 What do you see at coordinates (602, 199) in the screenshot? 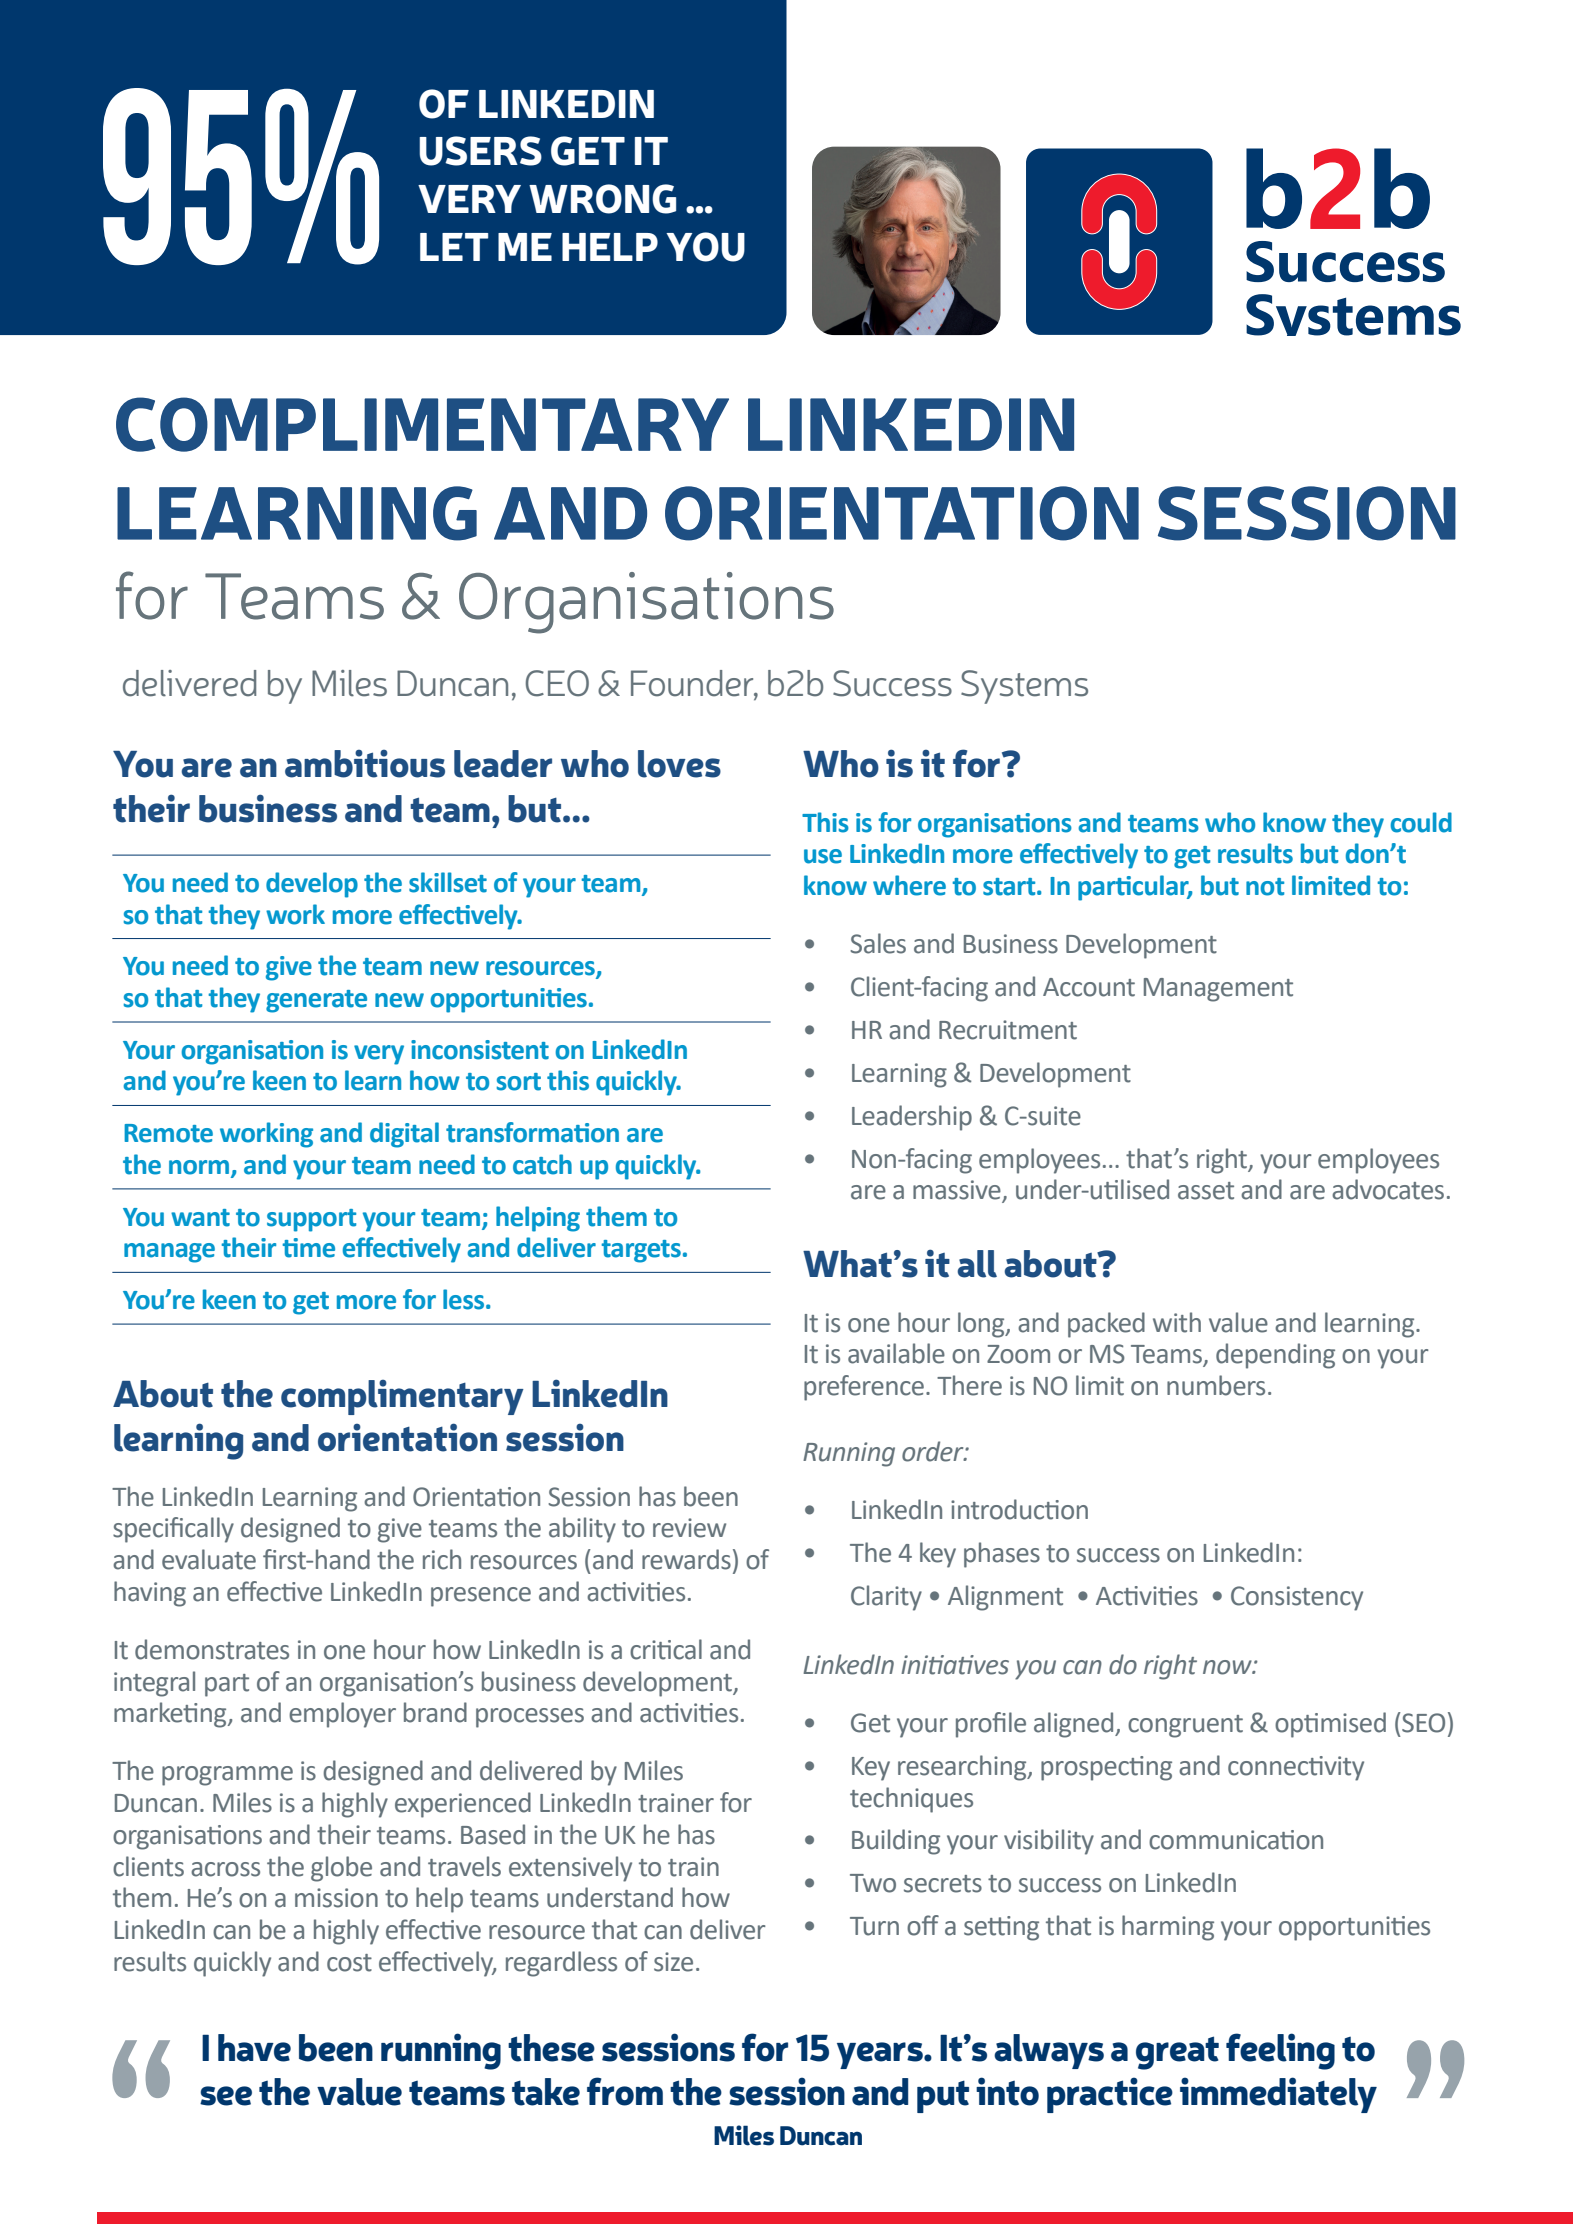
I see `WRONG` at bounding box center [602, 199].
